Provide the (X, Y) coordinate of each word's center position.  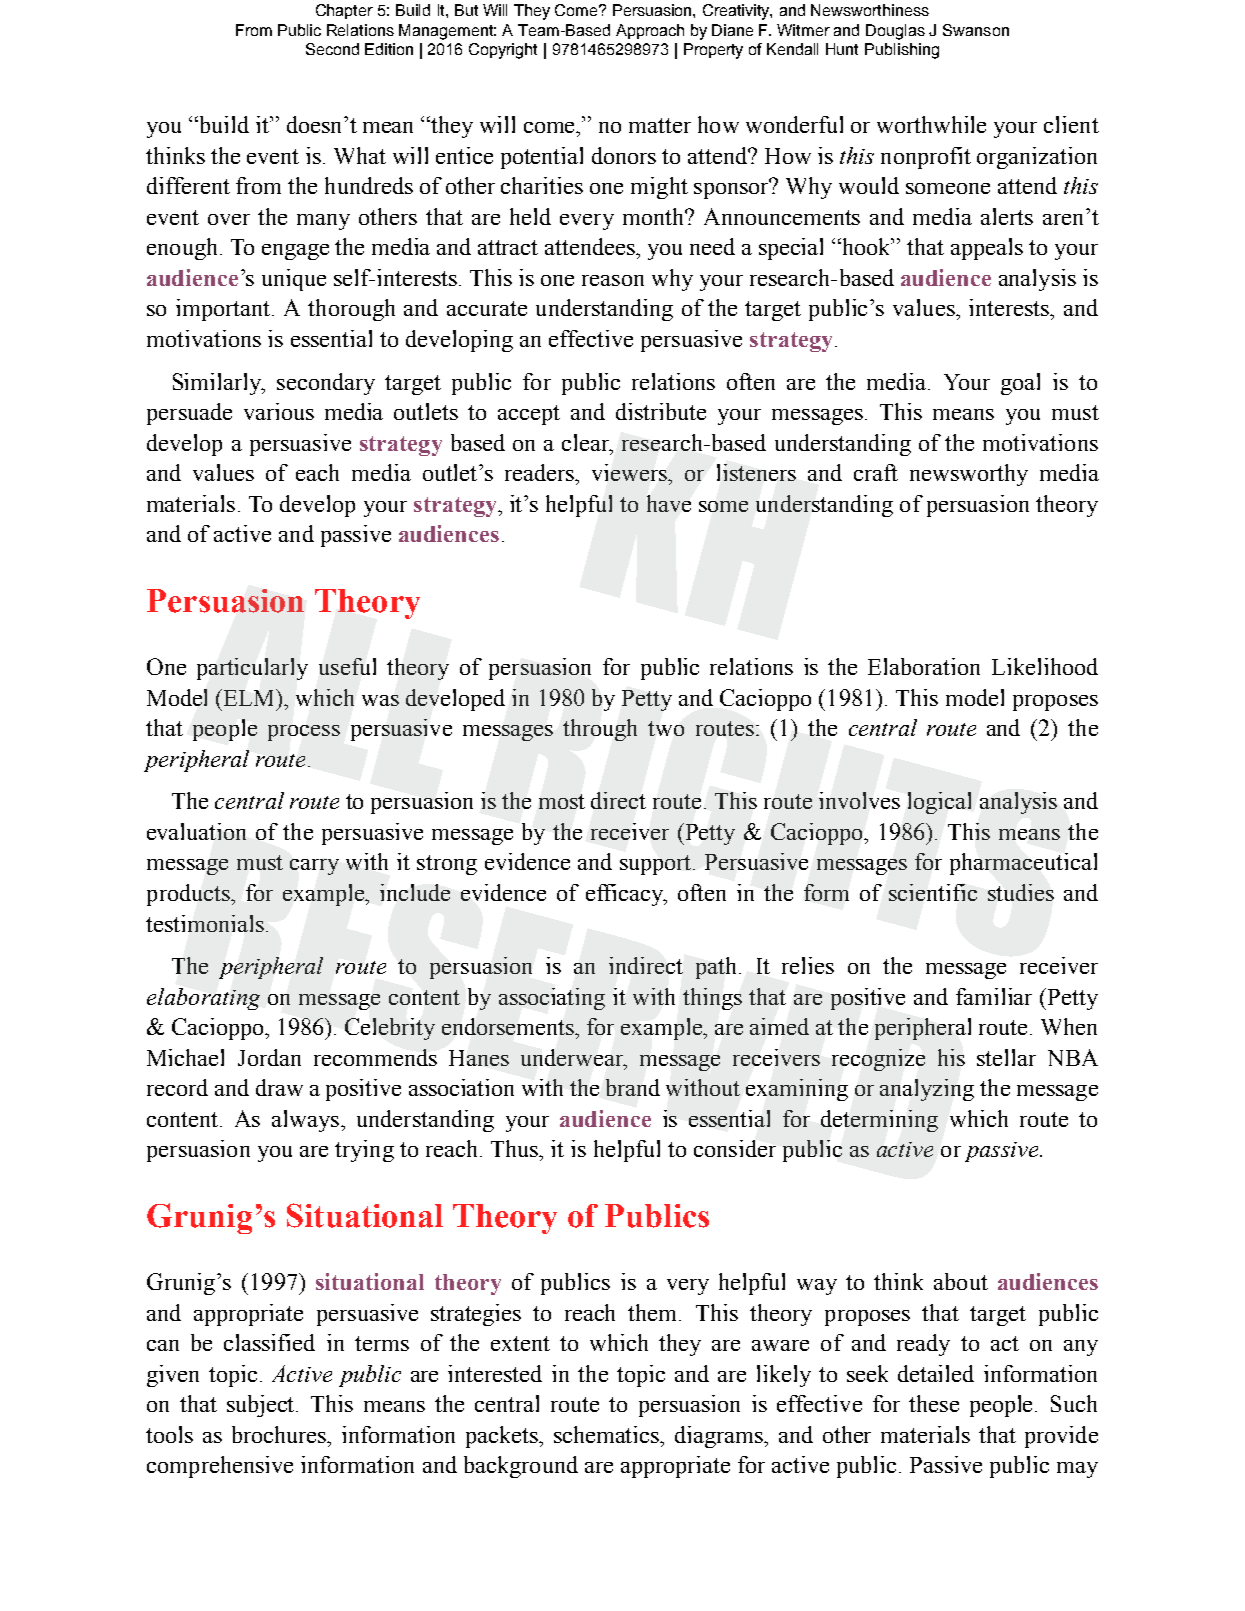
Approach (650, 31)
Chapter (344, 11)
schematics (608, 1434)
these (934, 1403)
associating (552, 999)
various (279, 411)
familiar (994, 996)
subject (262, 1406)
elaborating (203, 999)
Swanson (976, 30)
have (669, 503)
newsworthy (969, 475)
